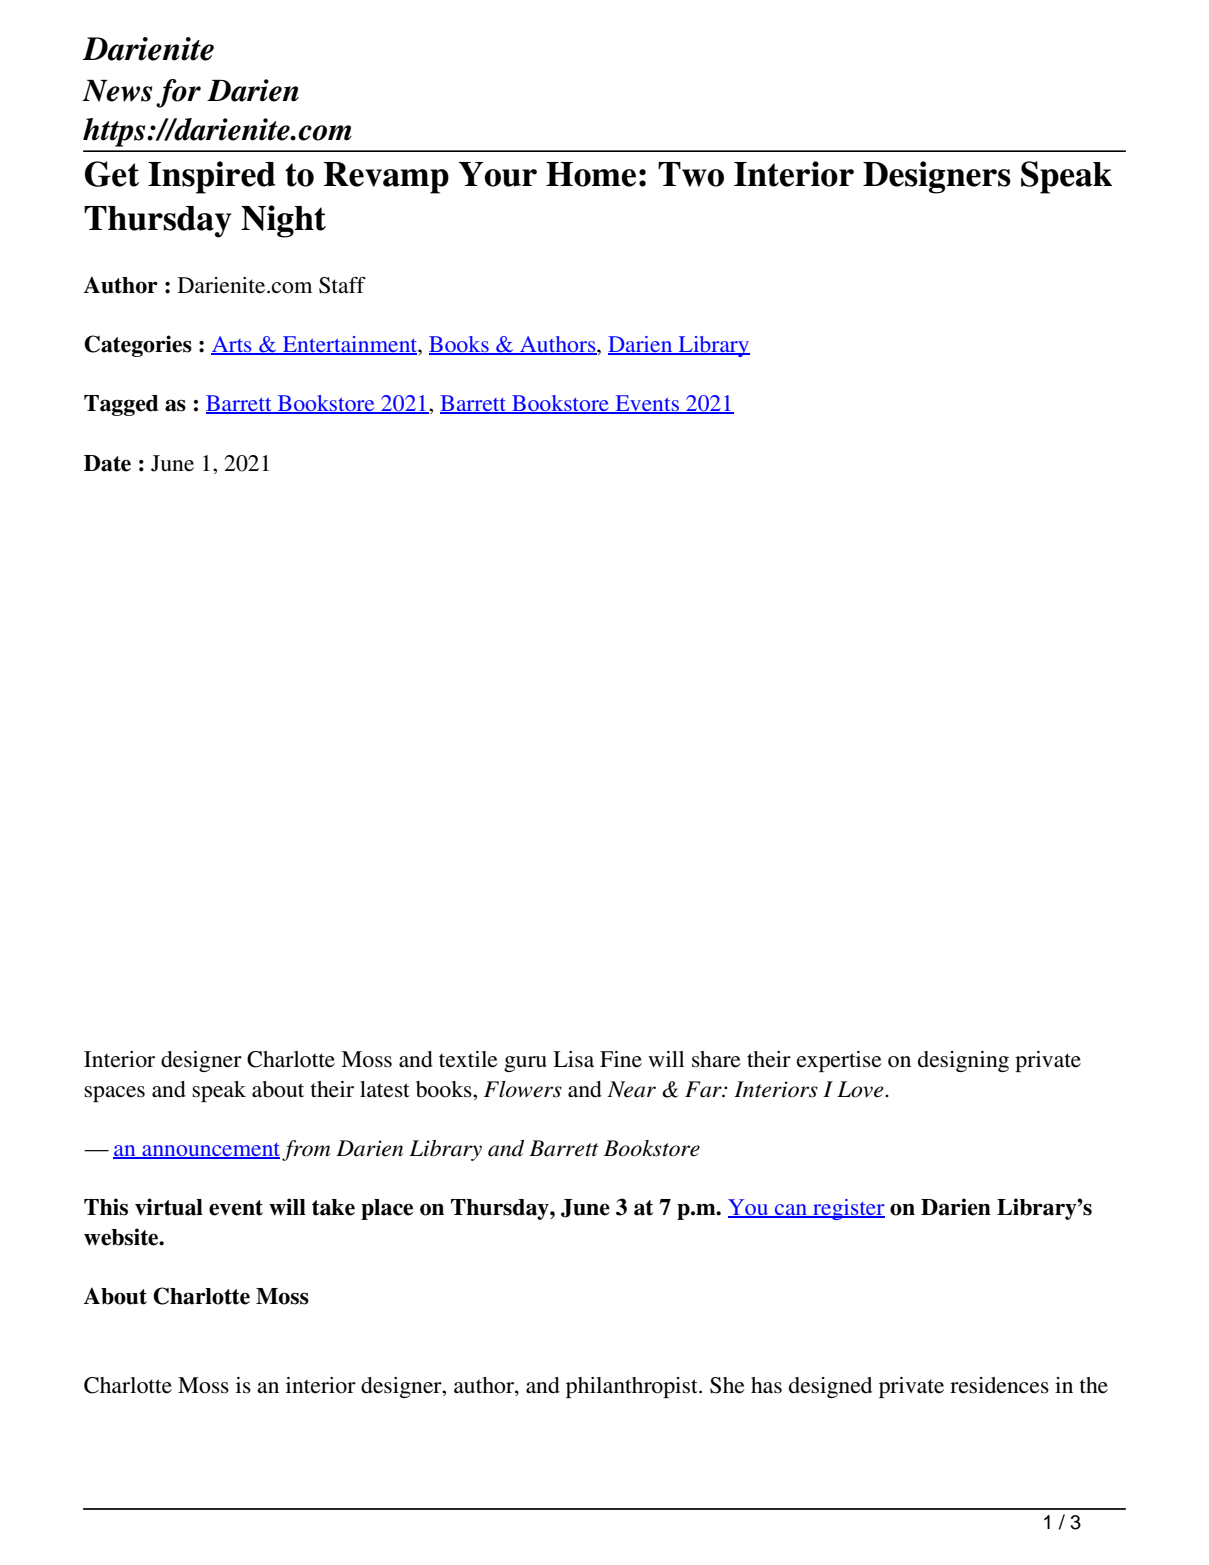 The image size is (1209, 1565). What do you see at coordinates (691, 174) in the document?
I see `Two` at bounding box center [691, 174].
